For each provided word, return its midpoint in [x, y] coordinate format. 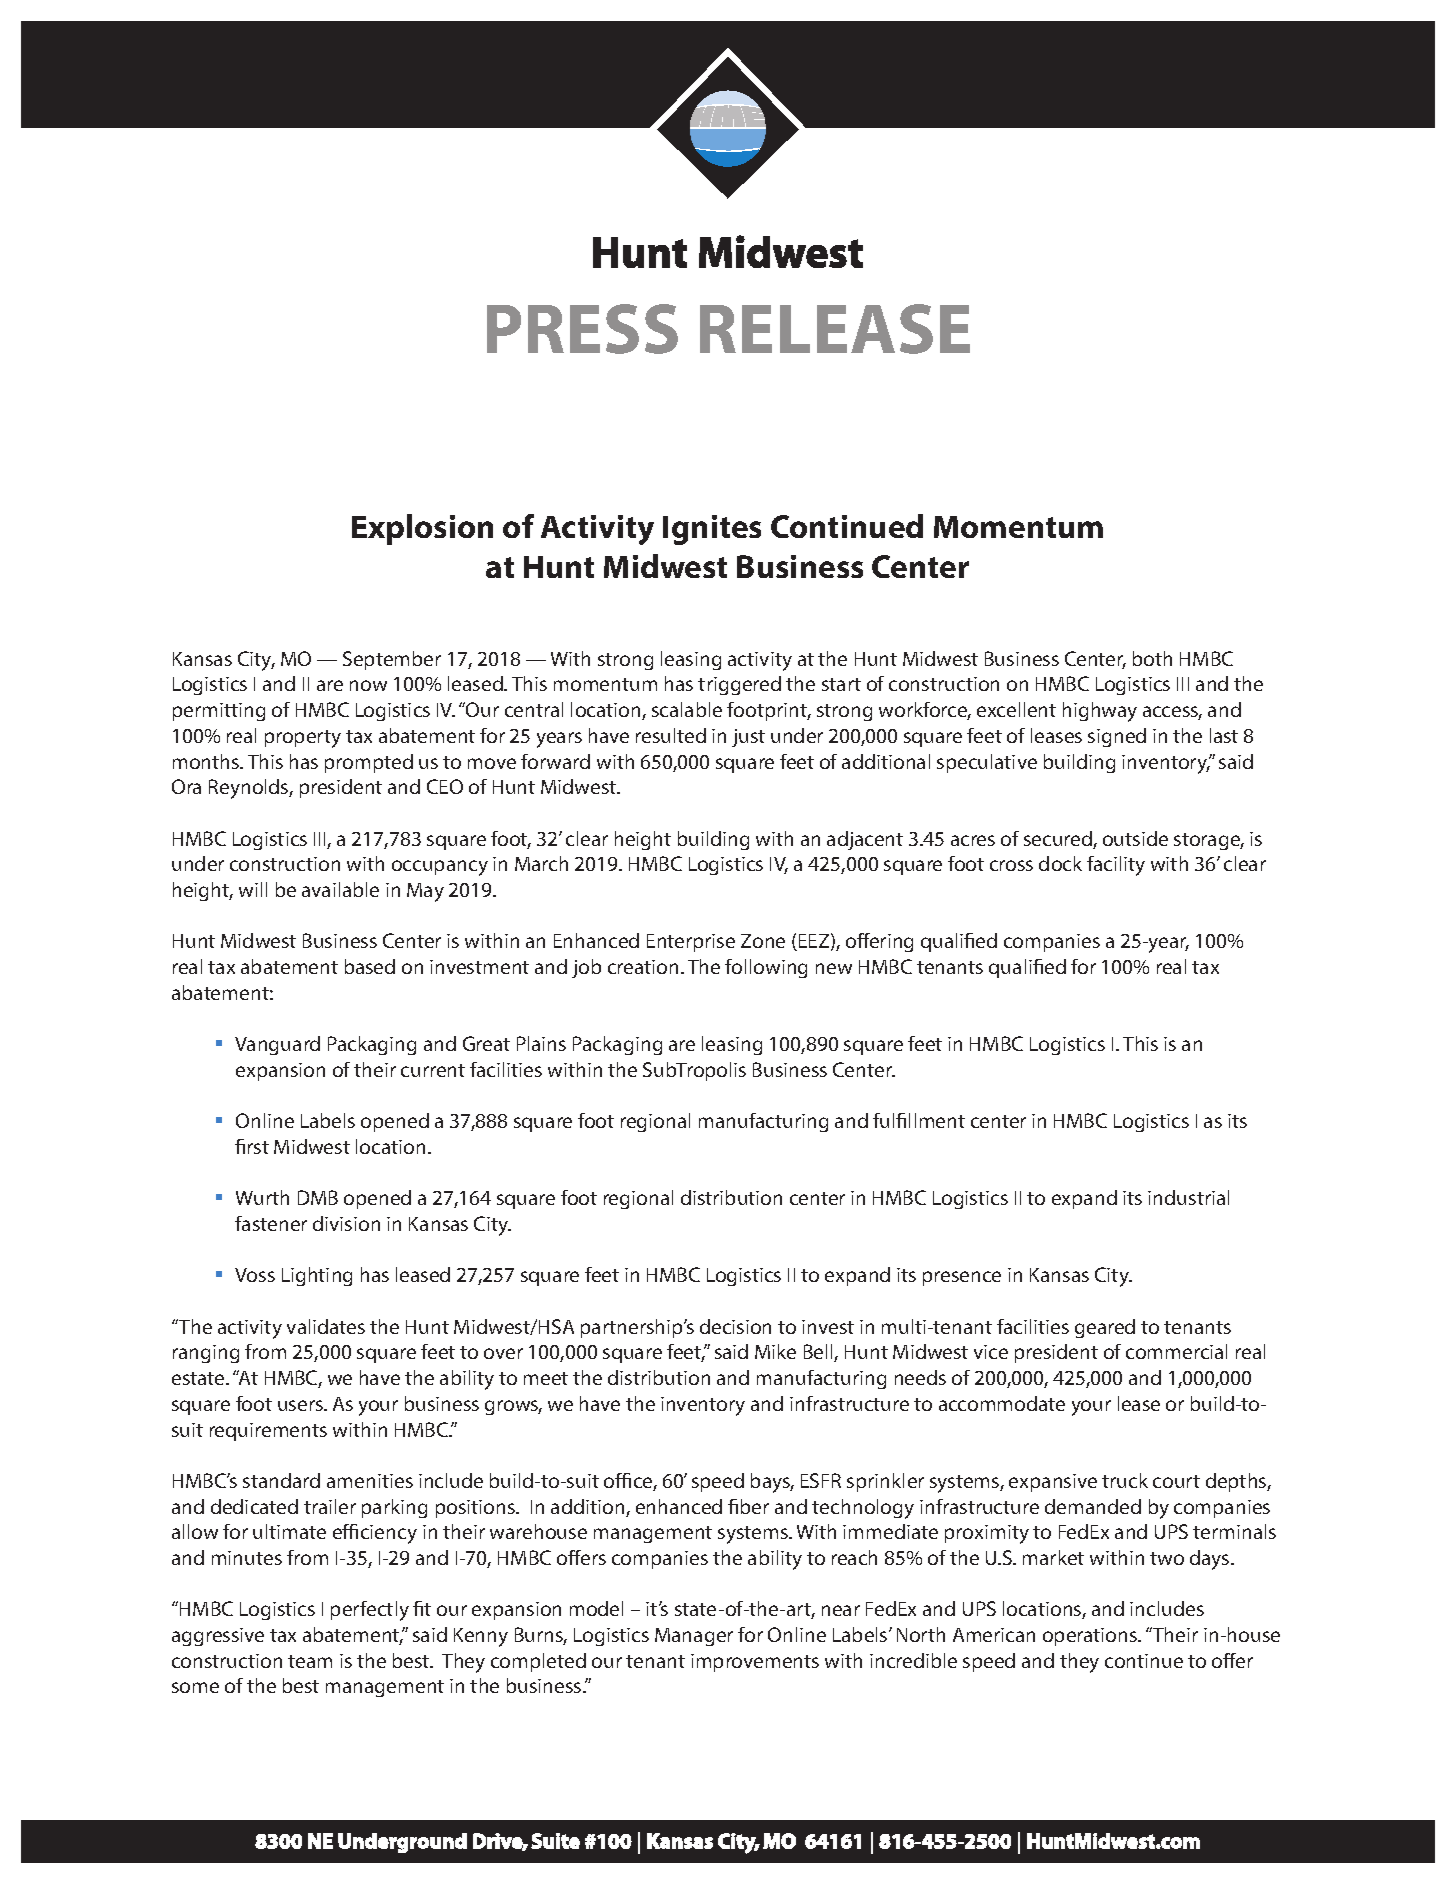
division [346, 1223]
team [310, 1661]
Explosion [422, 529]
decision [735, 1326]
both [1152, 658]
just [748, 738]
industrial [1188, 1197]
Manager [694, 1637]
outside [1135, 838]
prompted [369, 763]
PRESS [582, 329]
